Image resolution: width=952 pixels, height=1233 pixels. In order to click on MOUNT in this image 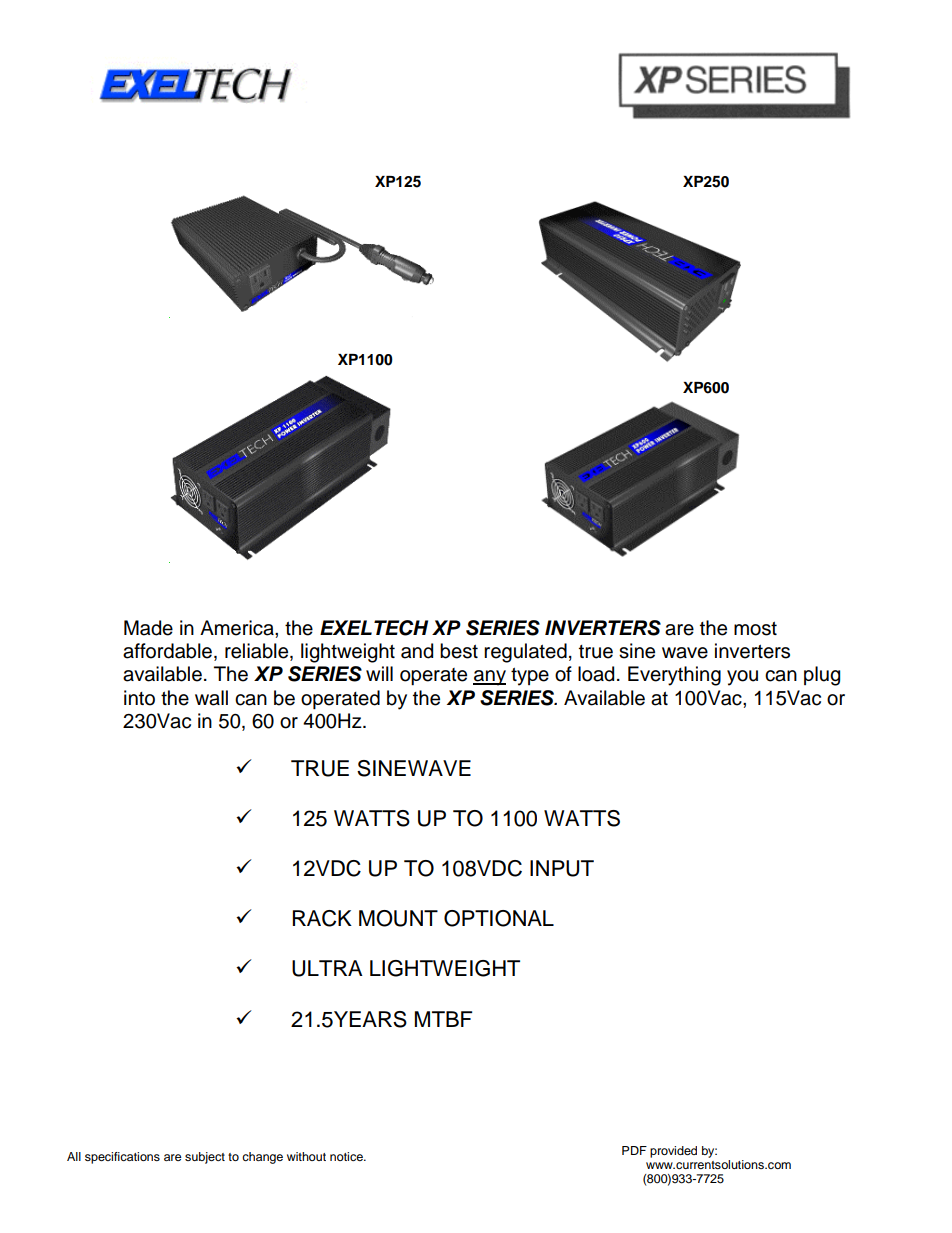, I will do `click(398, 918)`.
